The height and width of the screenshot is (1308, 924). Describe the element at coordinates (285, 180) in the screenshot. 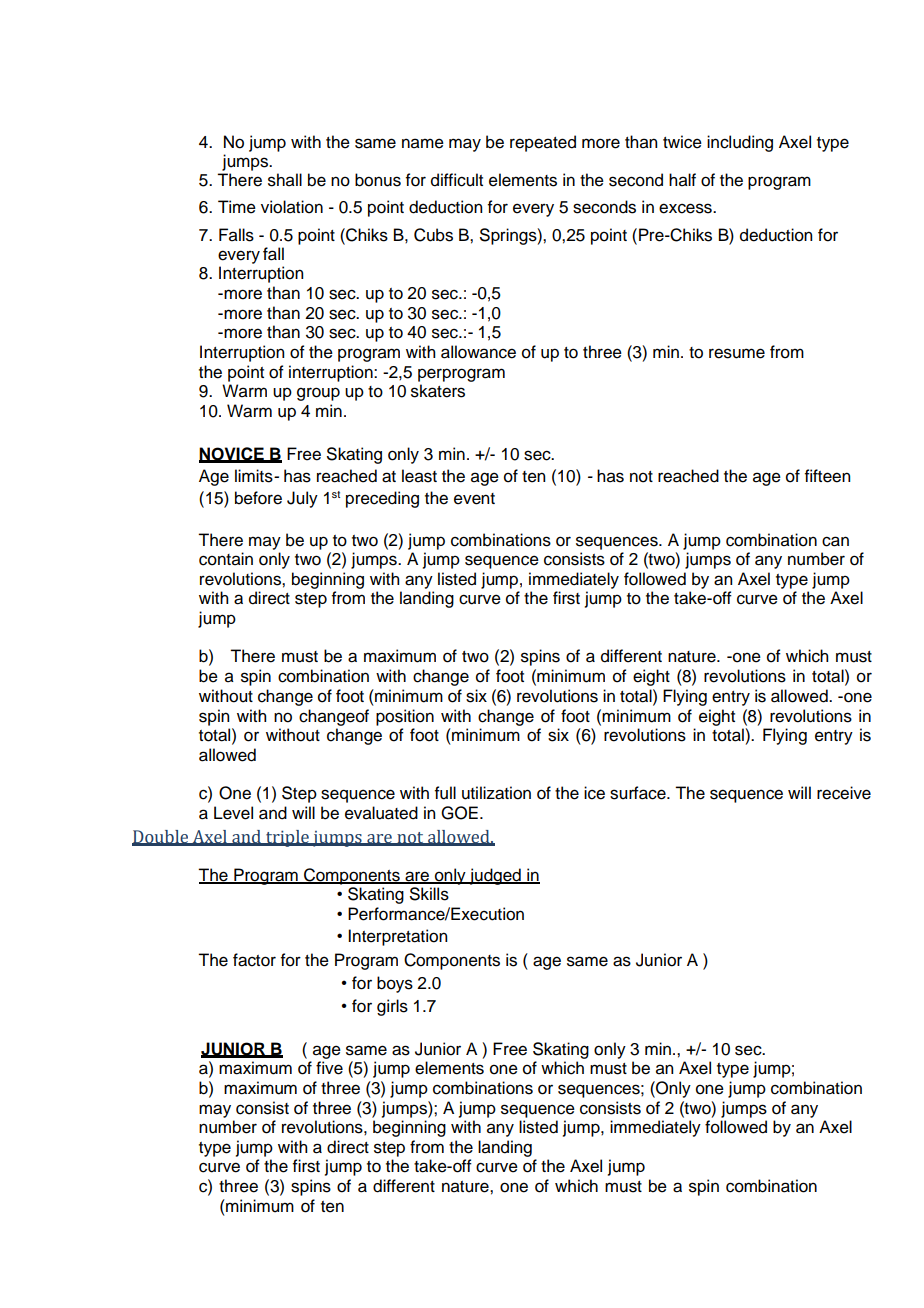

I see `shall` at that location.
